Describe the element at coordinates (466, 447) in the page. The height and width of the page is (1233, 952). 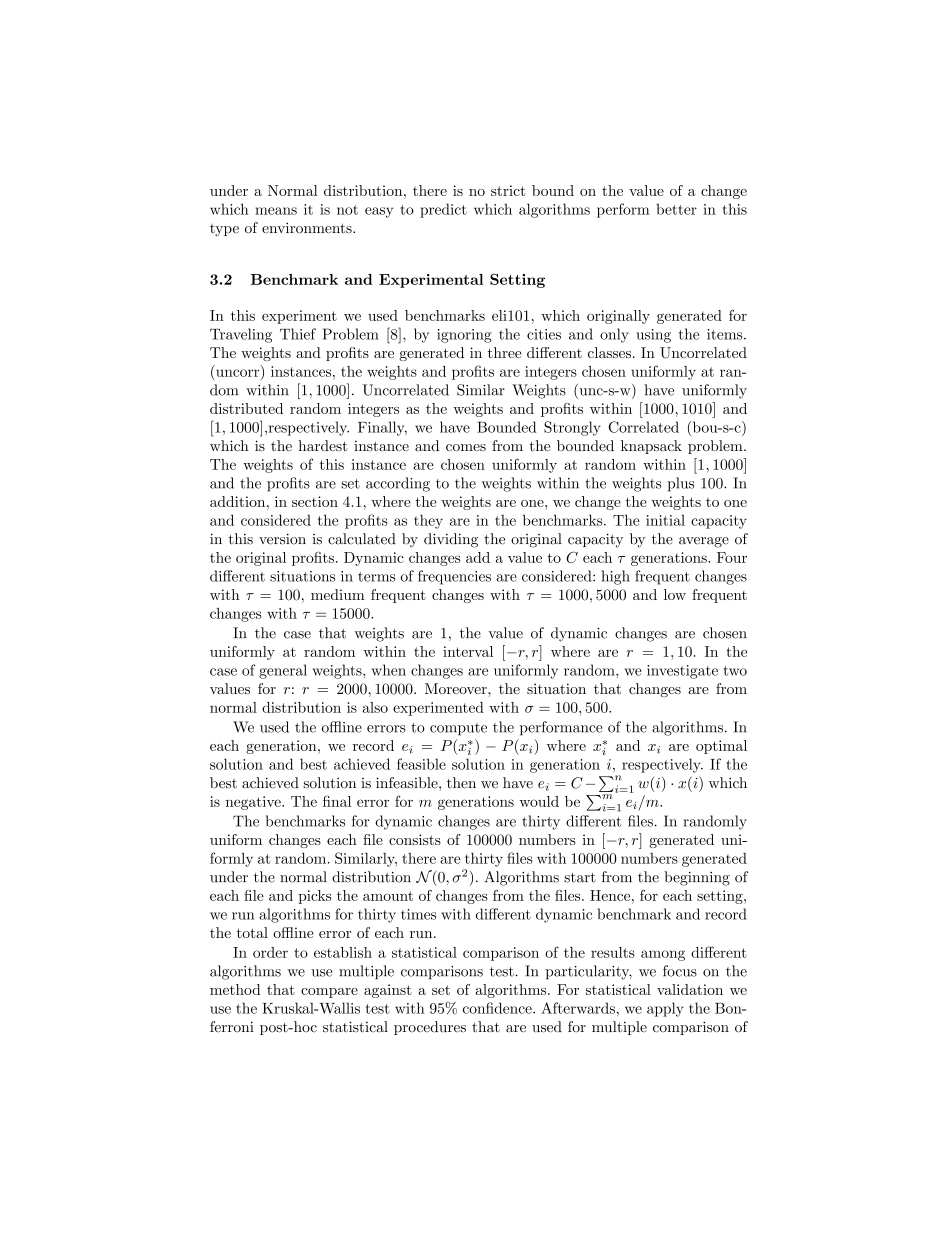
I see `comes` at that location.
